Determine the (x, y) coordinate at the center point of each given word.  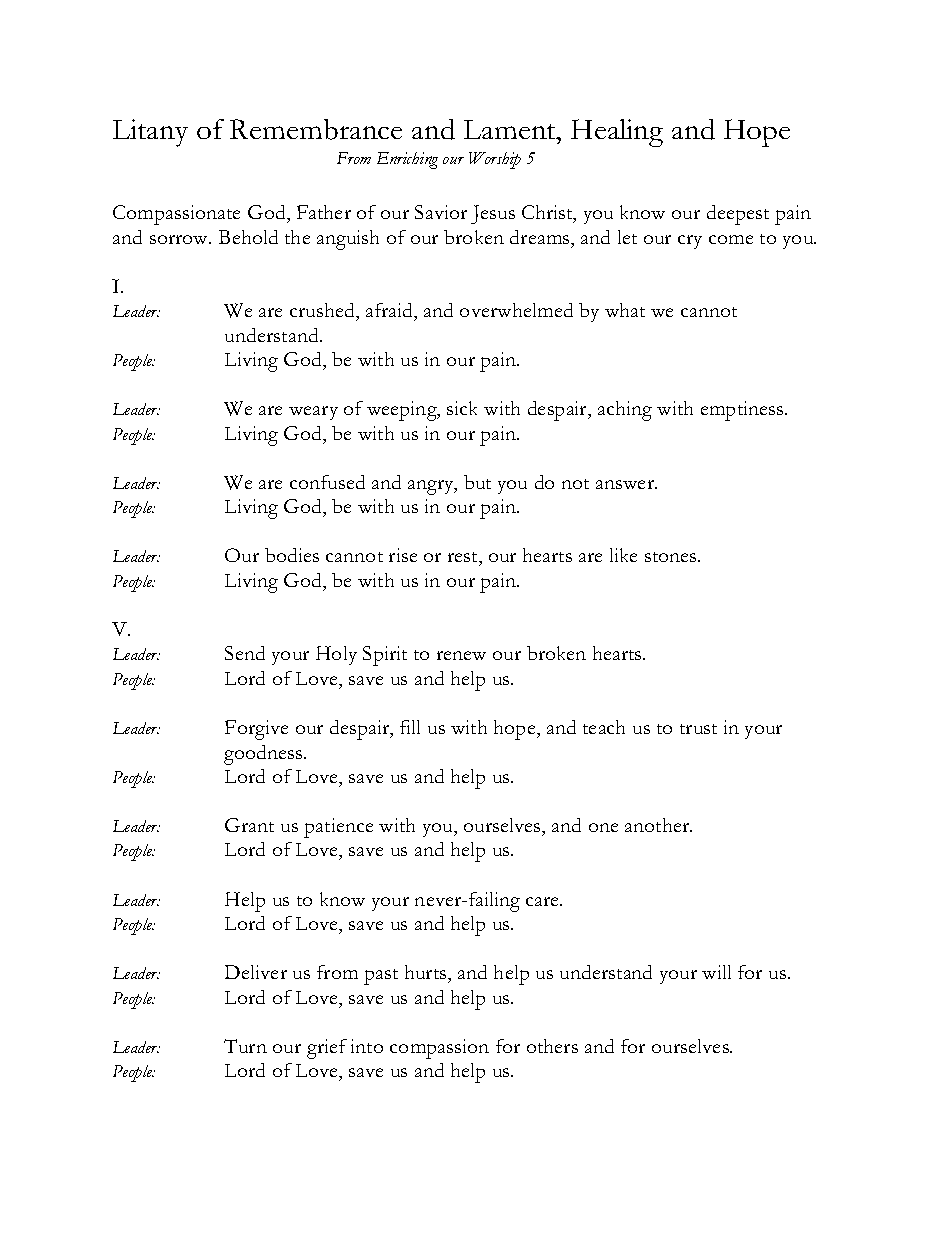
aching (625, 411)
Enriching (407, 160)
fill (410, 727)
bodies (292, 555)
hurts (427, 972)
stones (672, 557)
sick (462, 408)
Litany (150, 133)
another (658, 825)
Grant (249, 825)
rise (403, 555)
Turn (245, 1046)
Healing (617, 133)
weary (313, 413)
